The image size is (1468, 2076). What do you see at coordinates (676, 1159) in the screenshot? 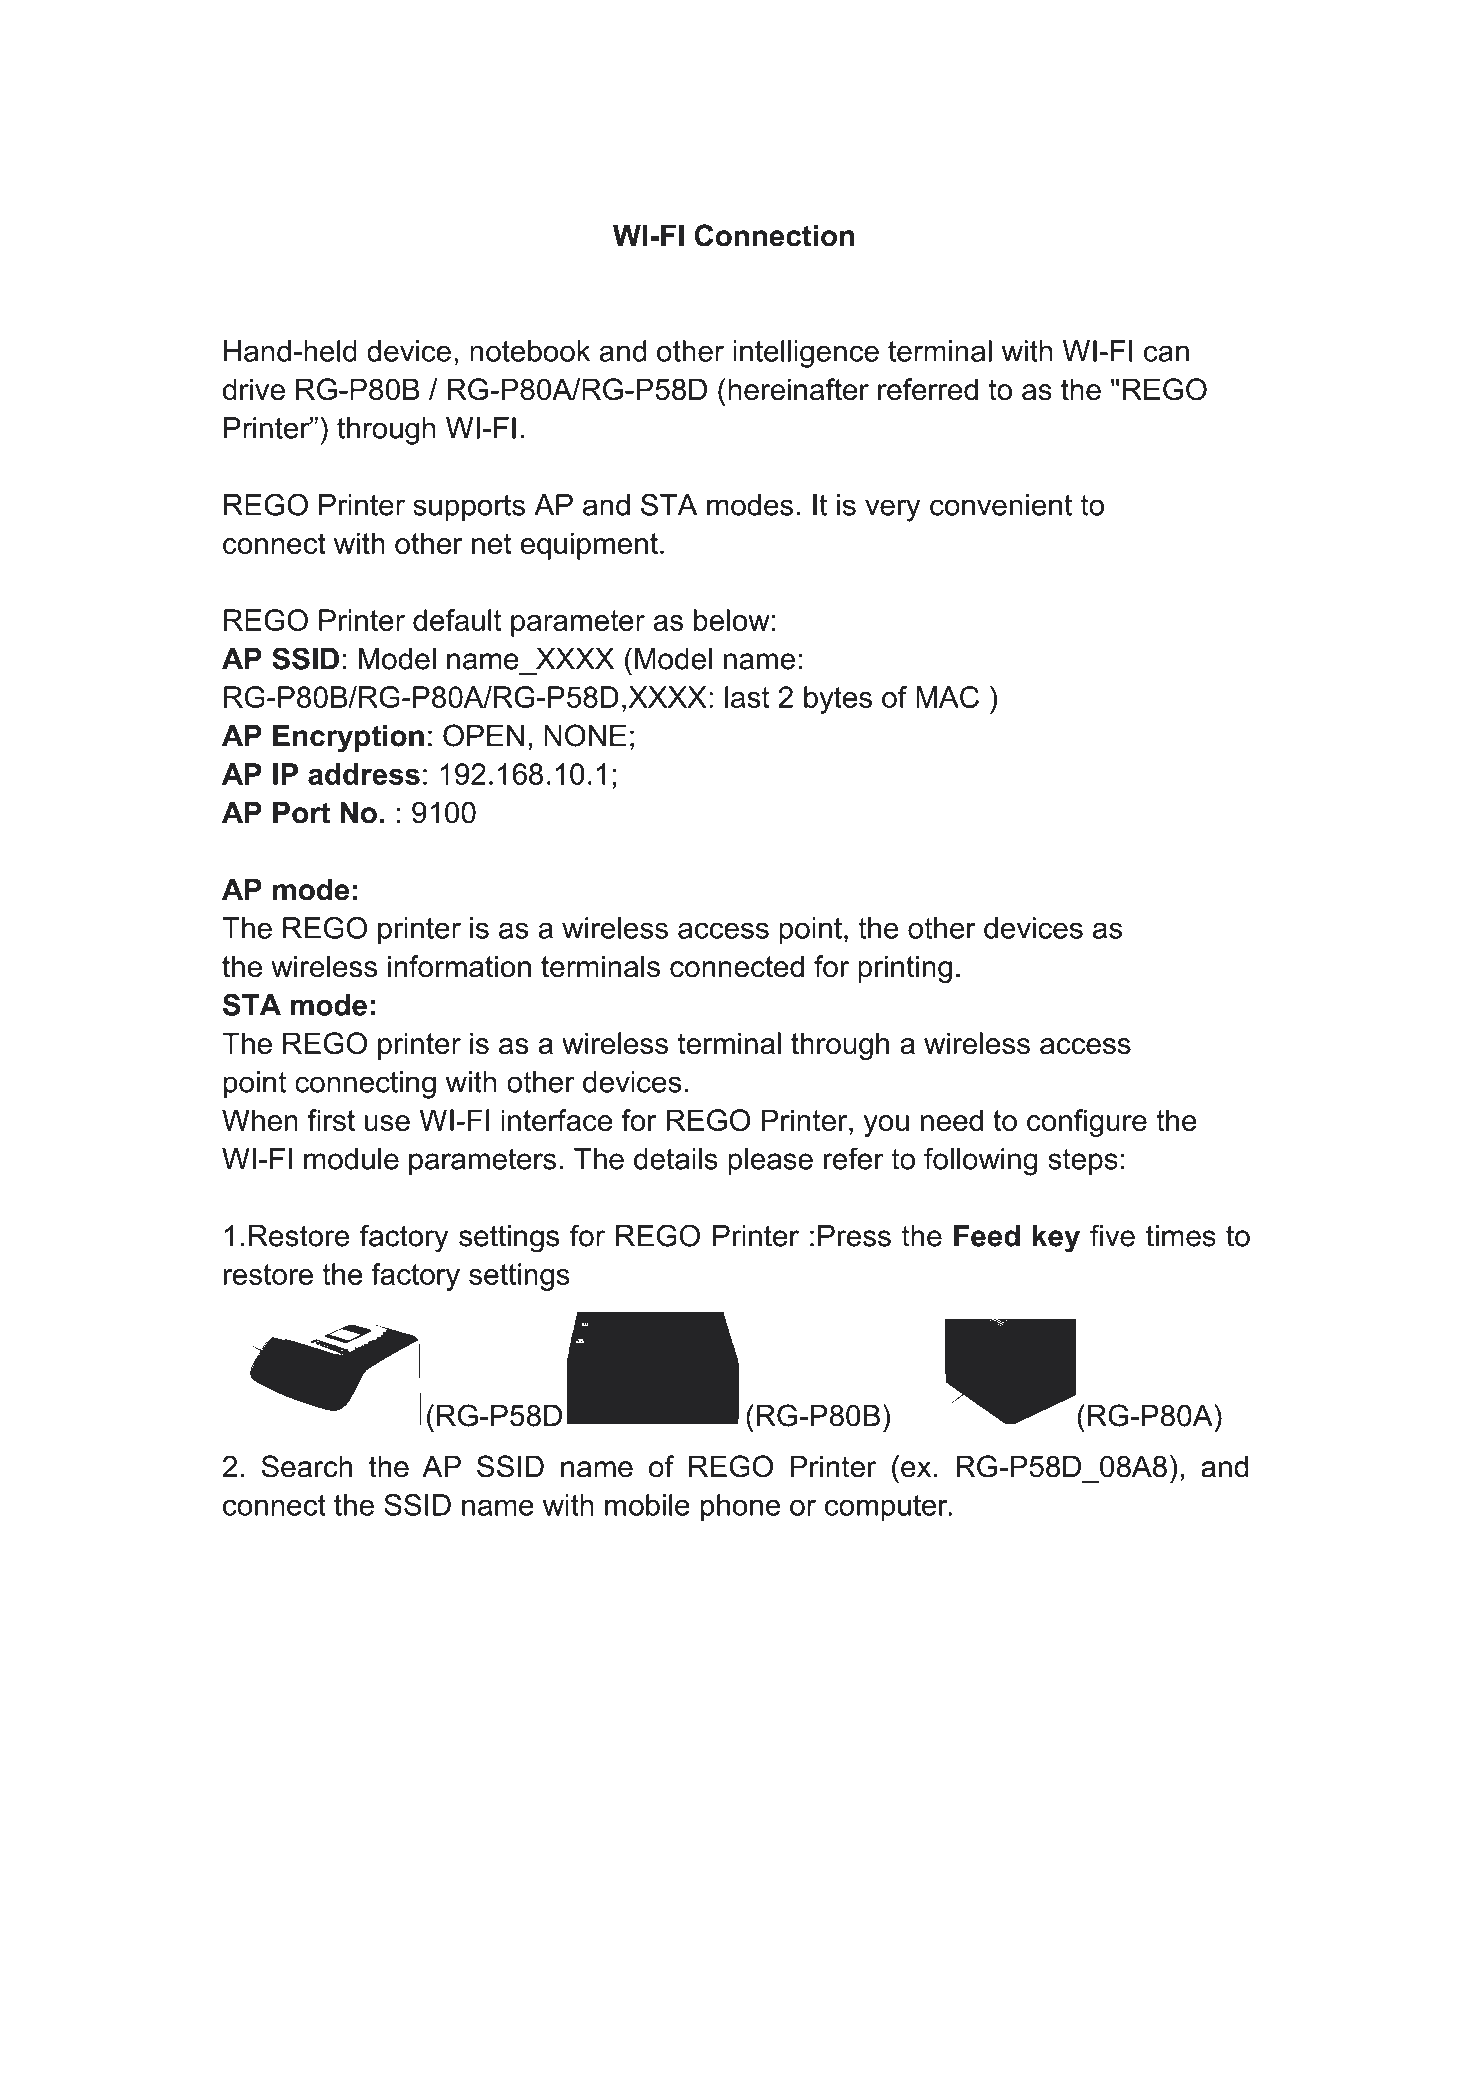
I see `details` at bounding box center [676, 1159].
